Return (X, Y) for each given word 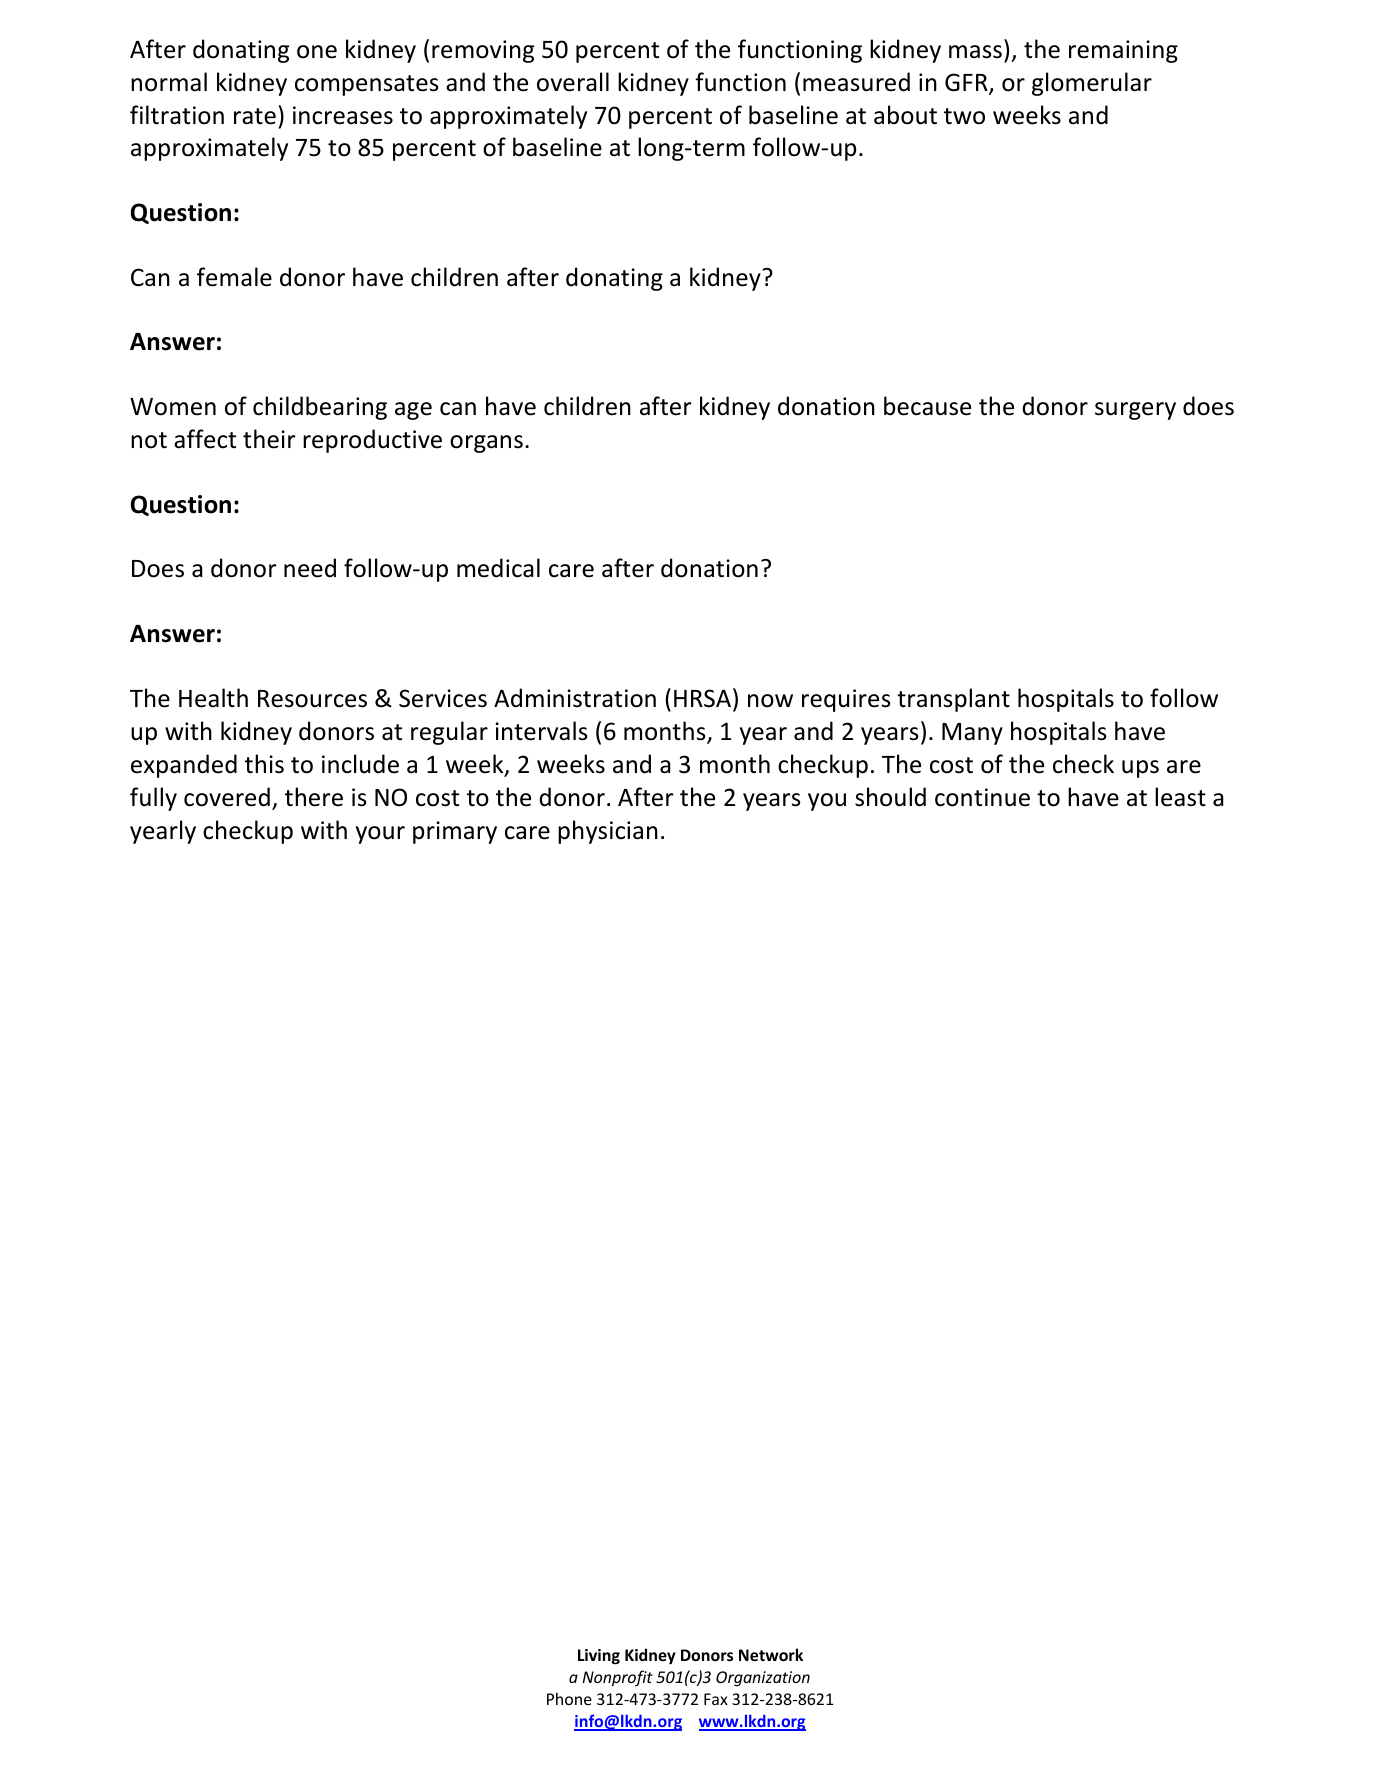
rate (255, 116)
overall (573, 82)
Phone (569, 1698)
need (310, 568)
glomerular (1092, 84)
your (380, 835)
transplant (953, 700)
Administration (575, 698)
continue (982, 797)
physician (608, 832)
